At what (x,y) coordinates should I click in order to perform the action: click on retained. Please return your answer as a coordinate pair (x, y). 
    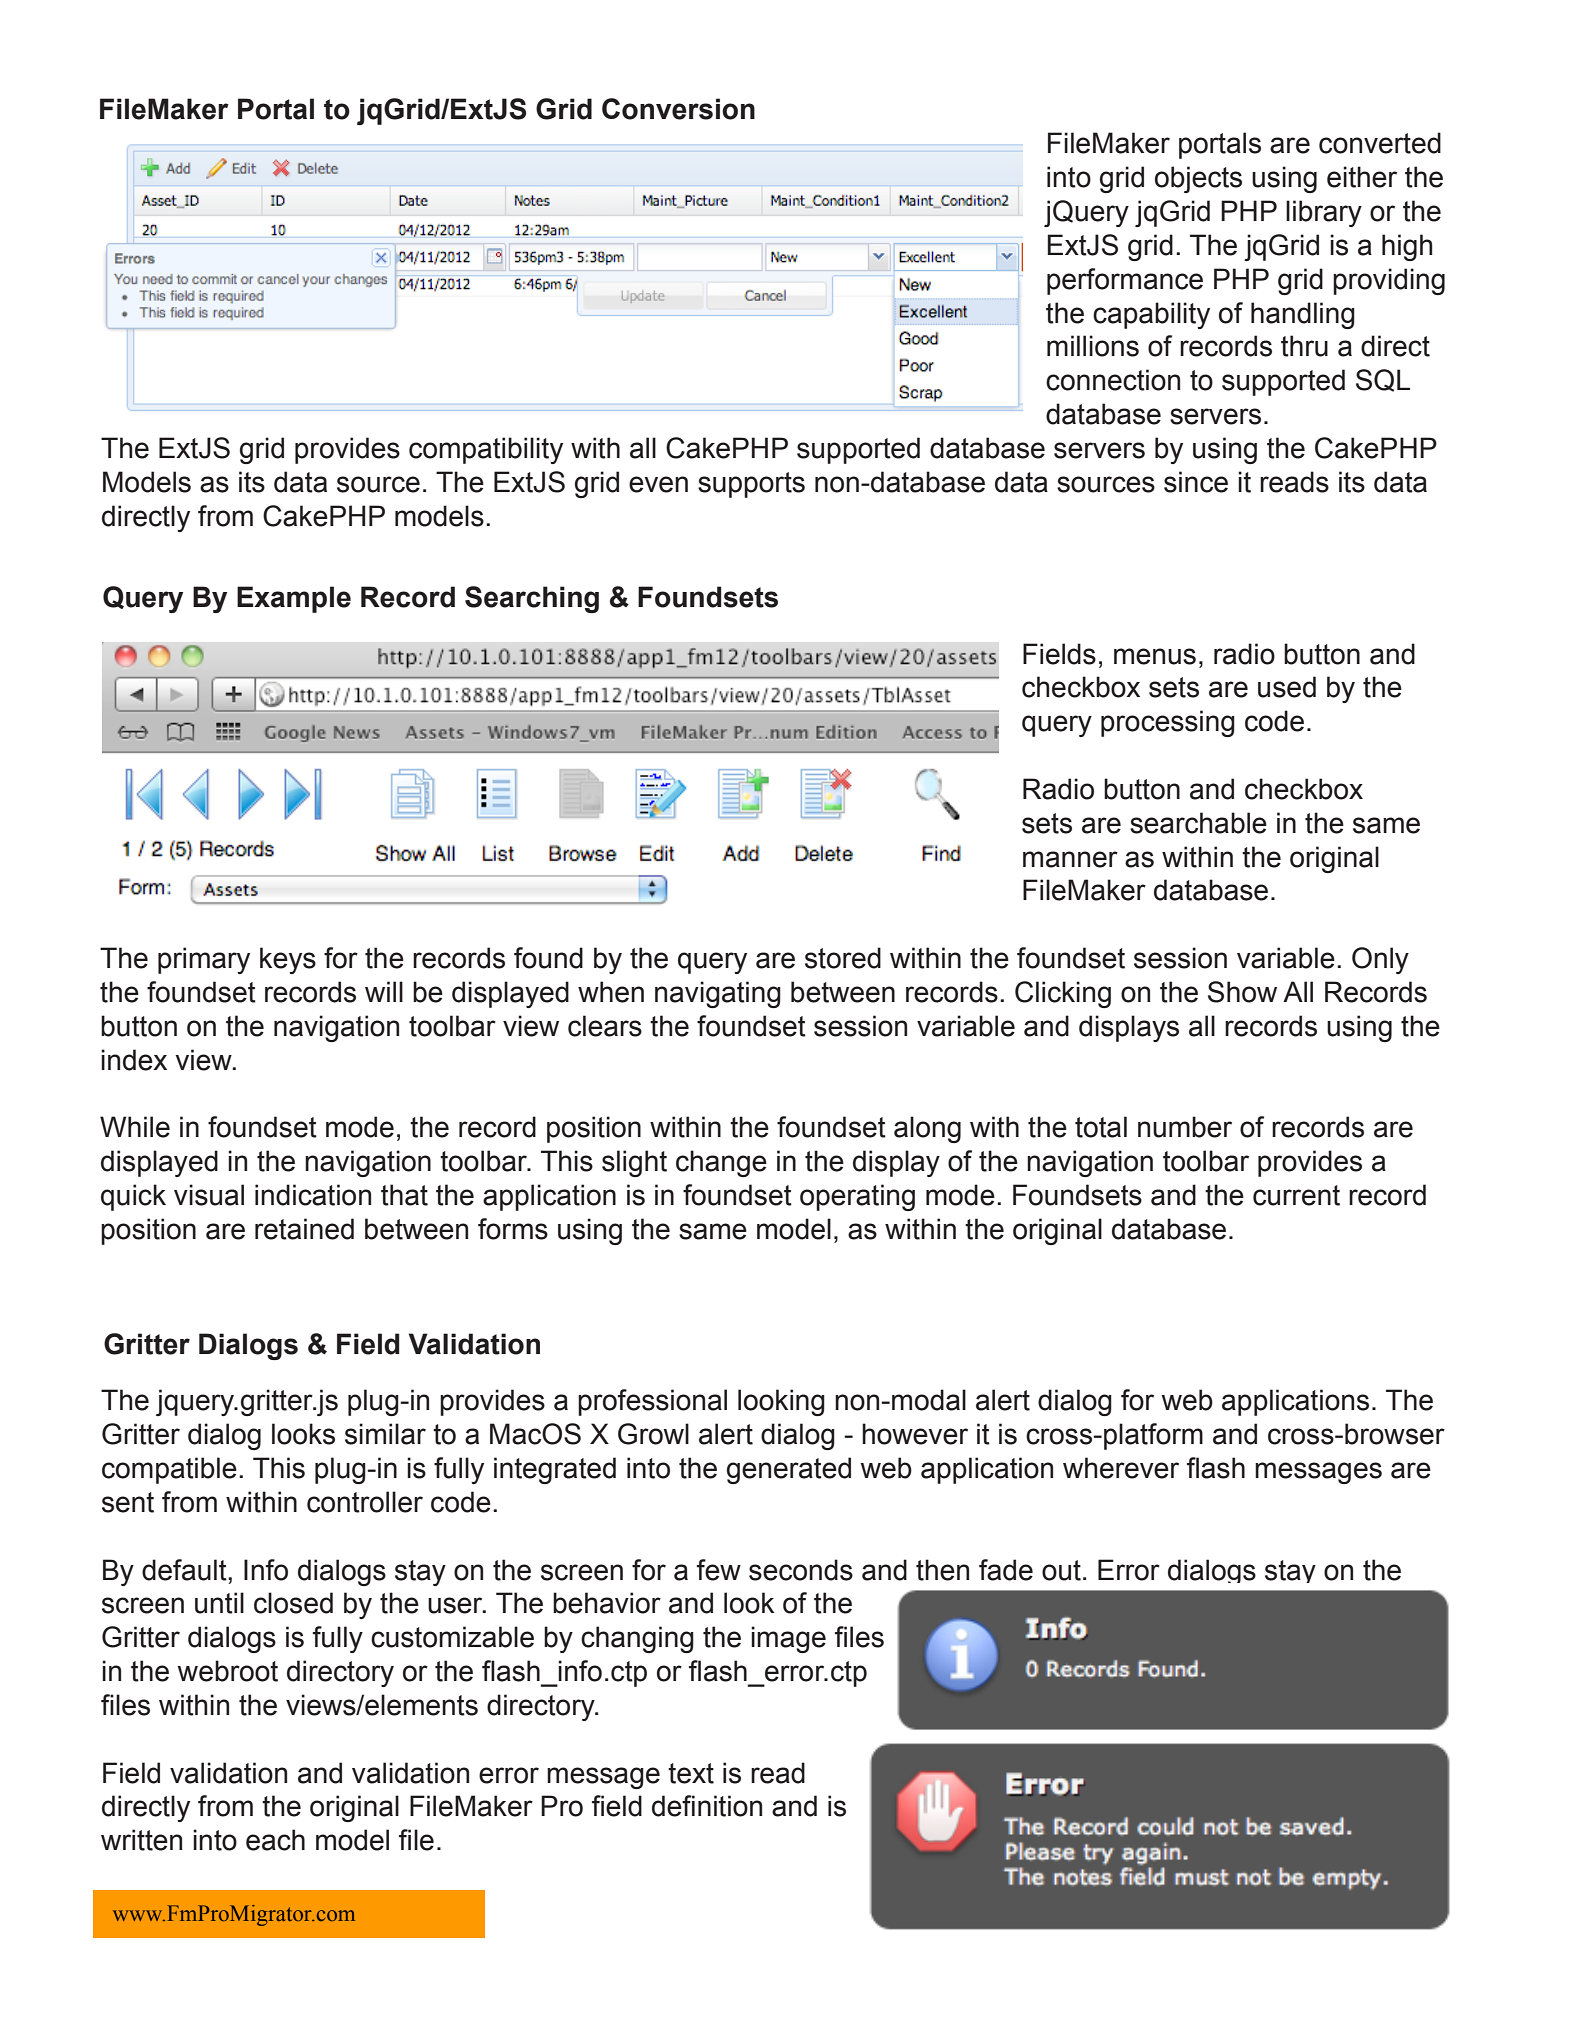
    Looking at the image, I should click on (304, 1229).
